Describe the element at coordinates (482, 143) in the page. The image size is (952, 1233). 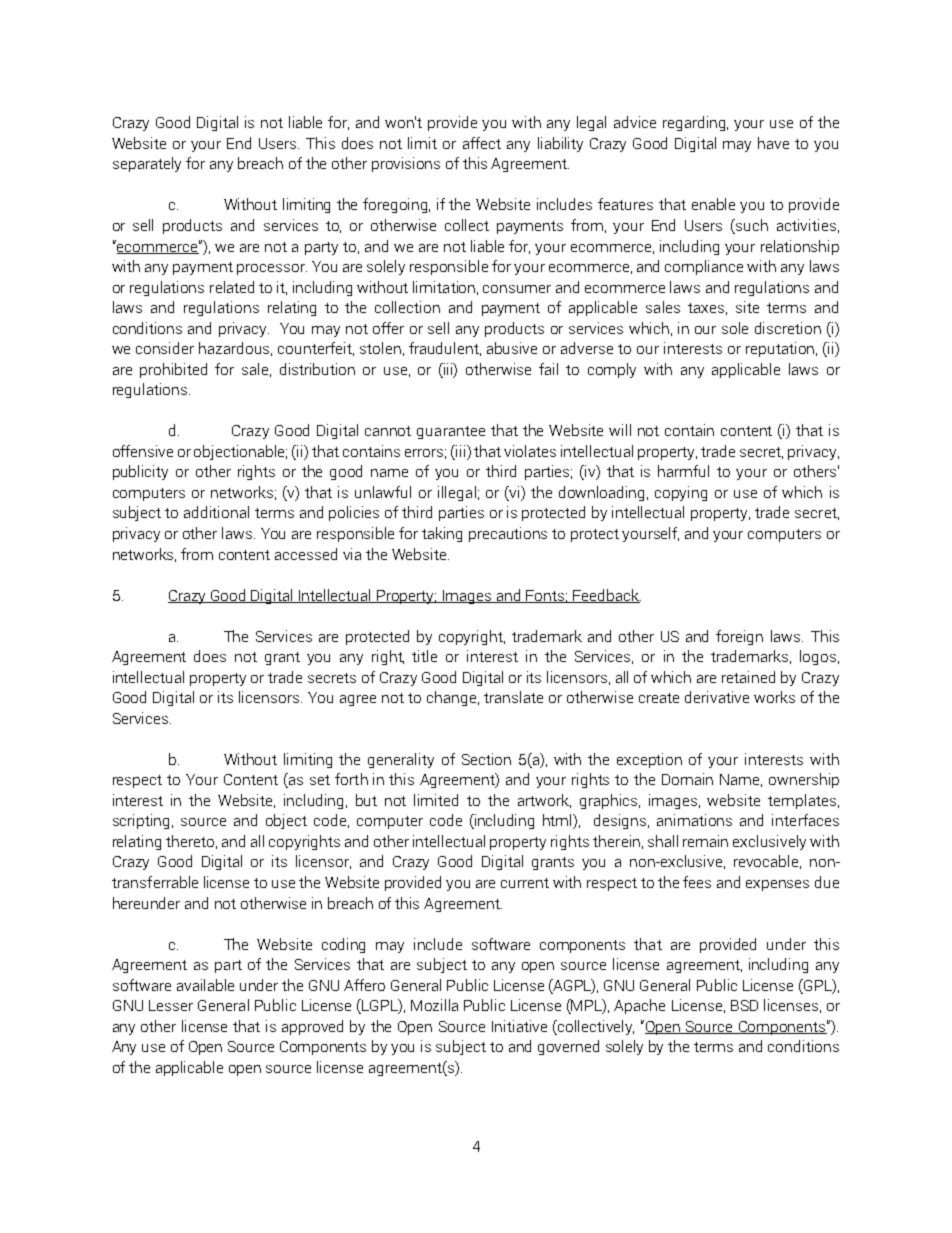
I see `affect` at that location.
